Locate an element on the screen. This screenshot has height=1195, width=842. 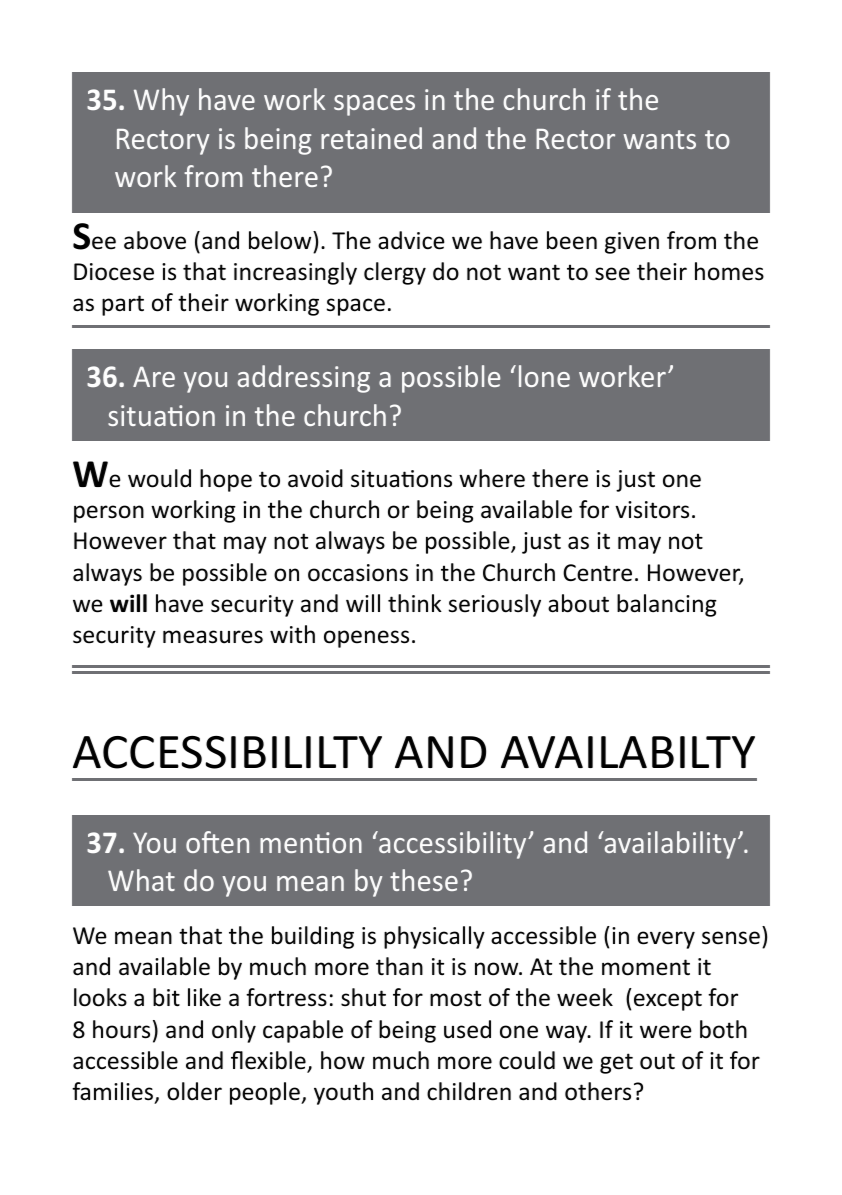
given is located at coordinates (632, 243).
